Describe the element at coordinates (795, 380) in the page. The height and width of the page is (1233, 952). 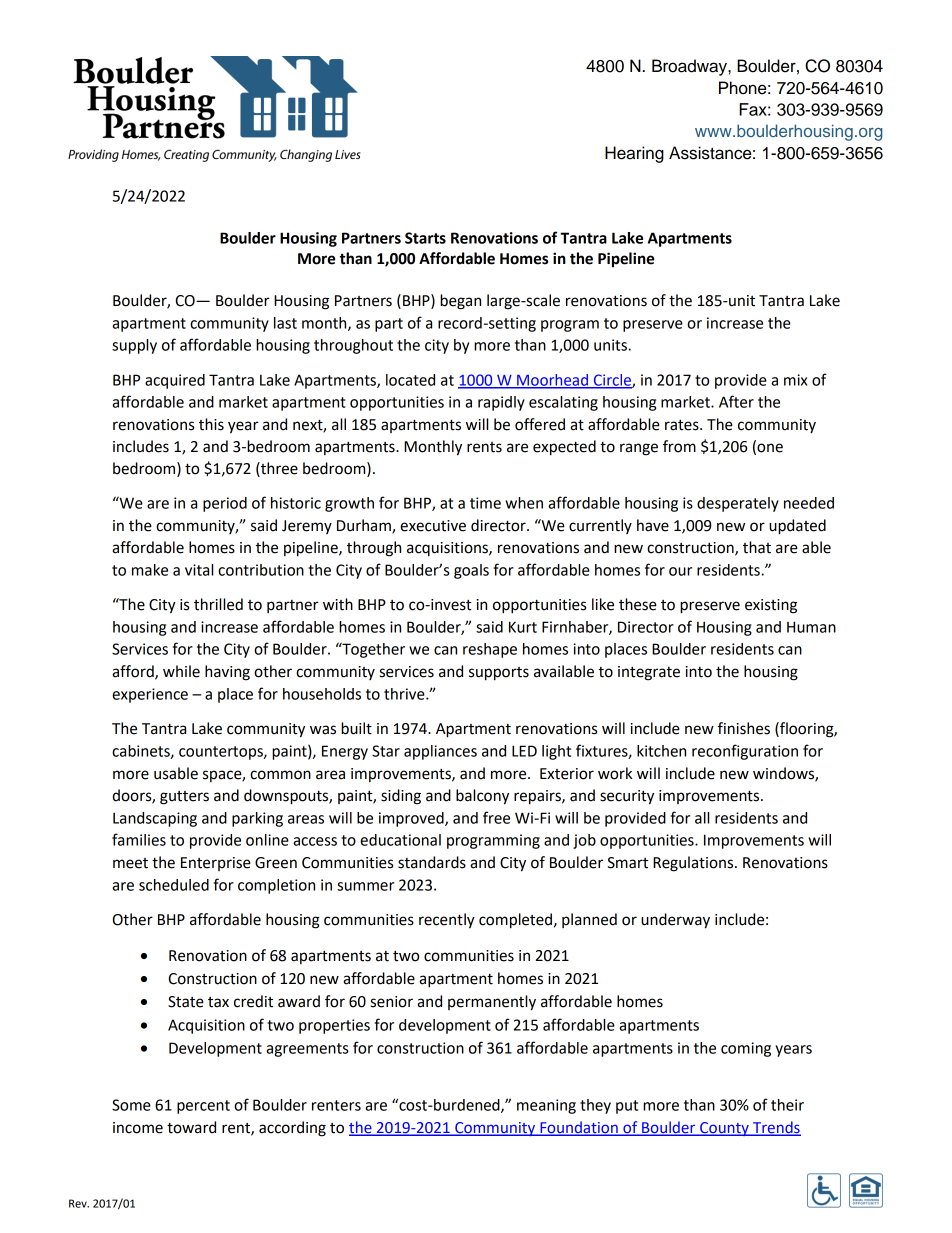
I see `mix` at that location.
